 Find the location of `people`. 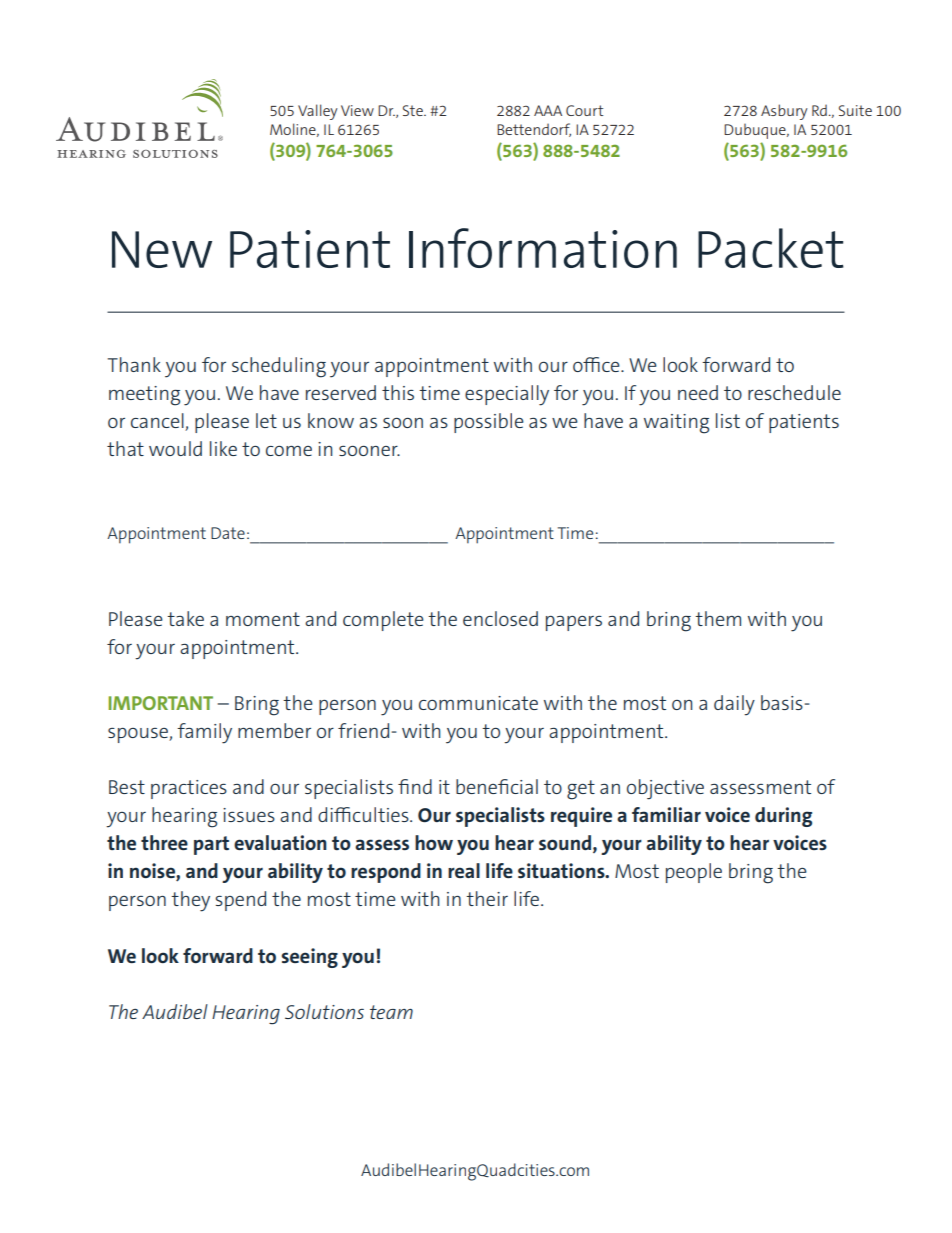

people is located at coordinates (694, 873).
